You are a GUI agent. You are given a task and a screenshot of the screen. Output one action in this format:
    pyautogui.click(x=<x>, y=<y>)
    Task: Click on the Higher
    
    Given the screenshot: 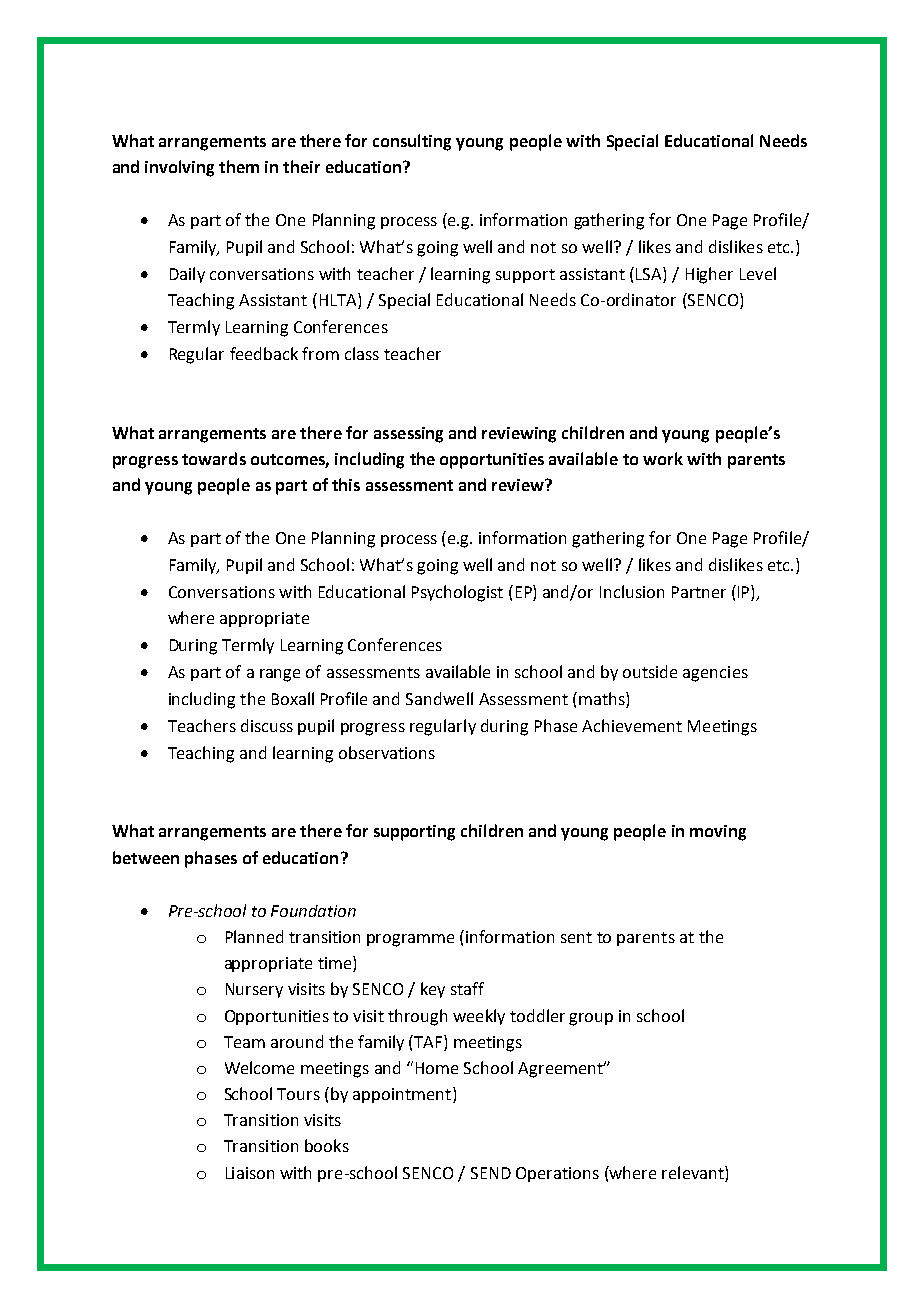 What is the action you would take?
    pyautogui.click(x=709, y=275)
